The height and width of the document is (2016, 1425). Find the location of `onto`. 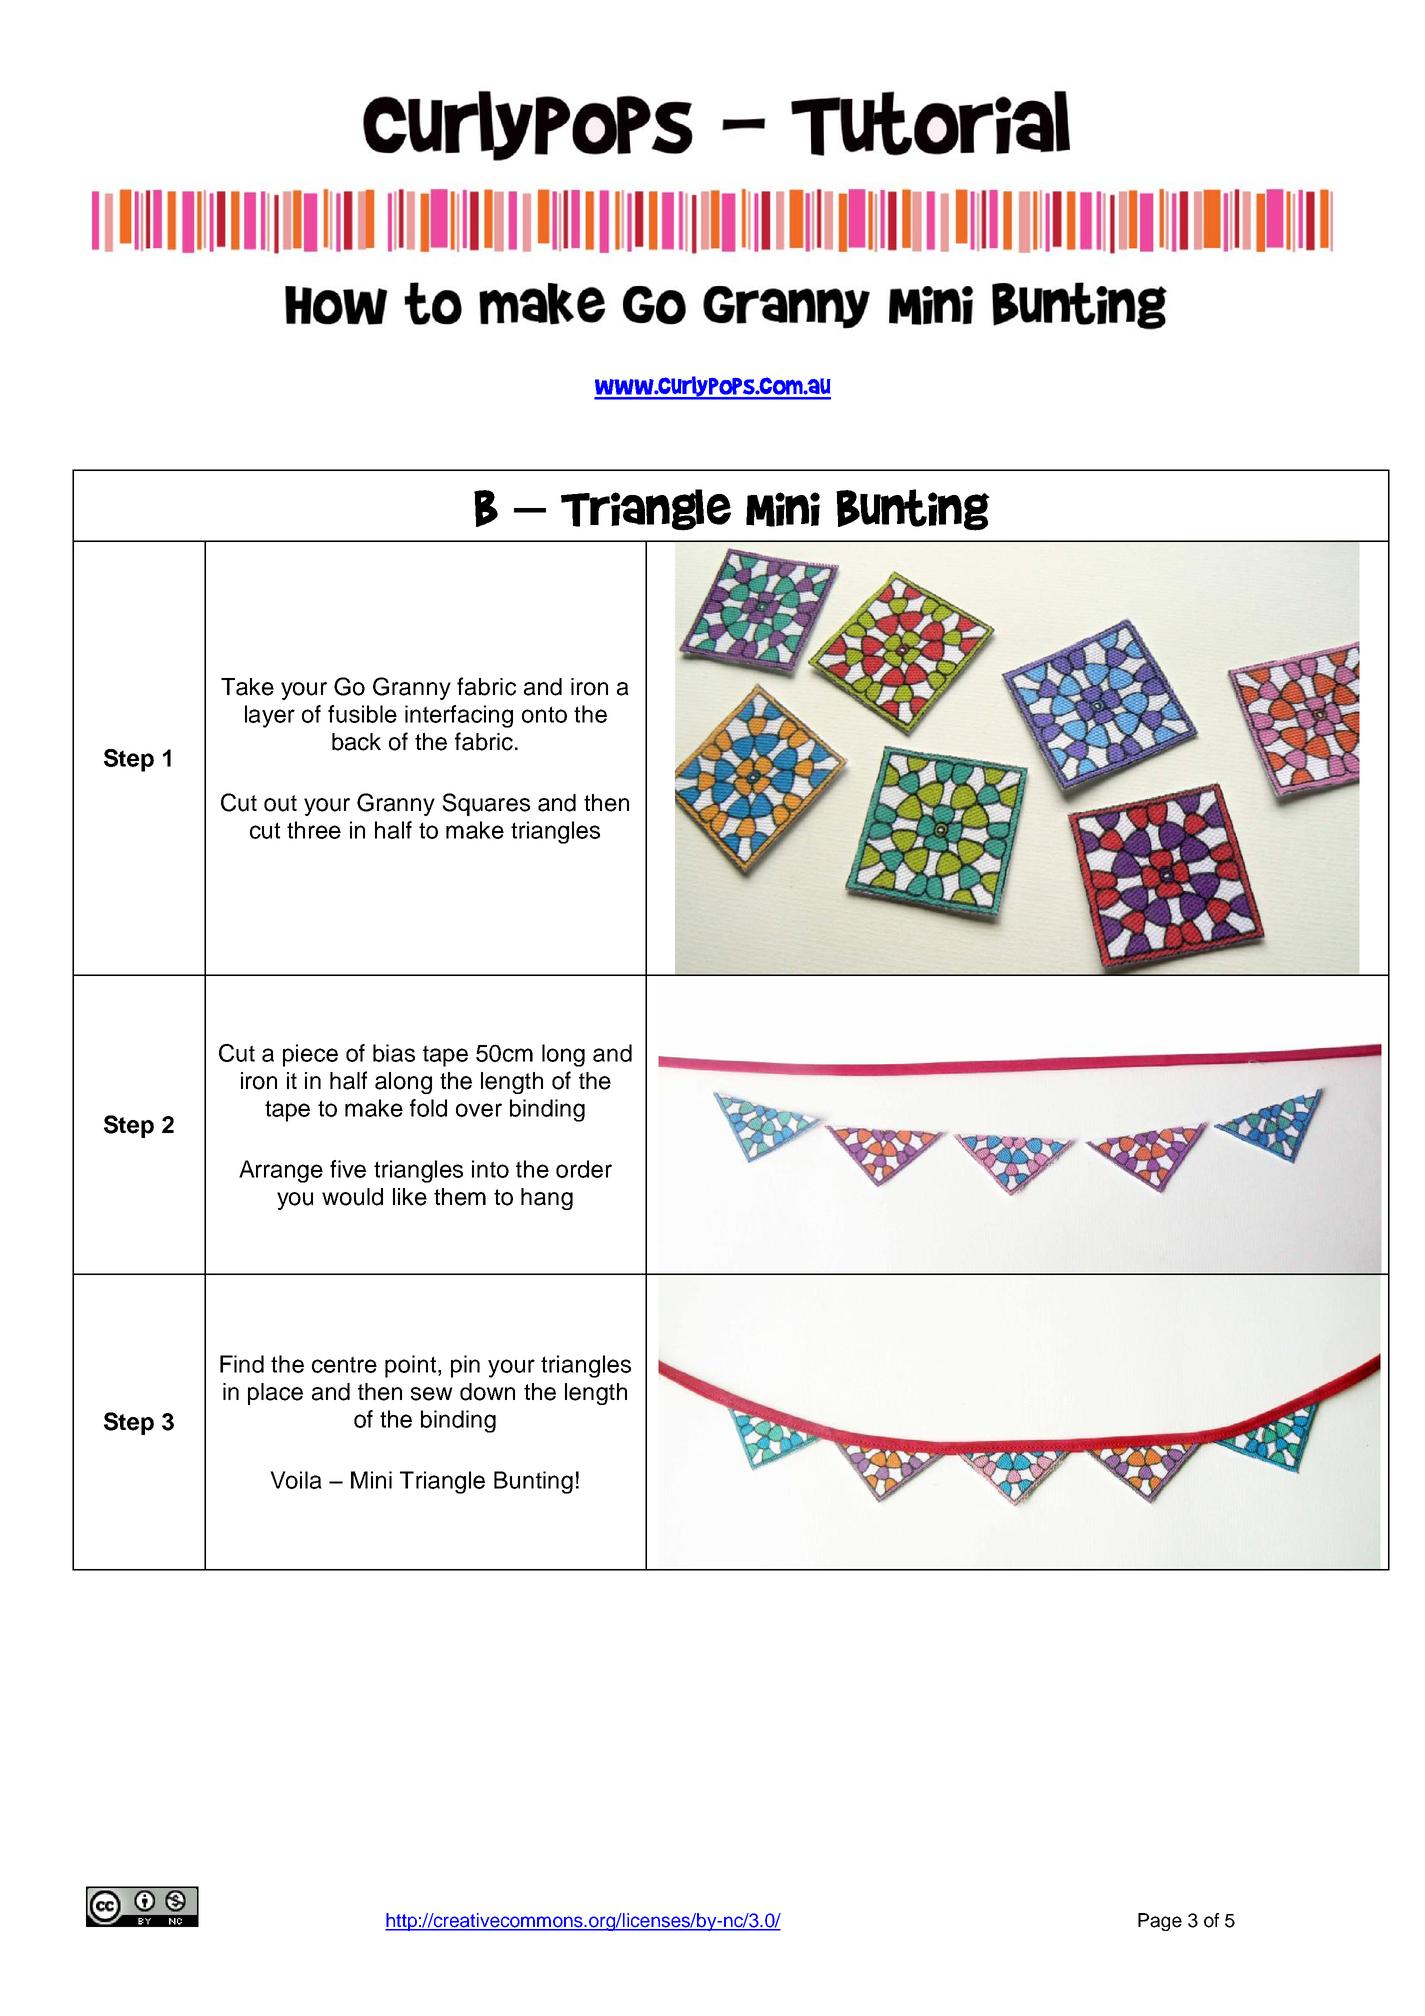

onto is located at coordinates (544, 714).
